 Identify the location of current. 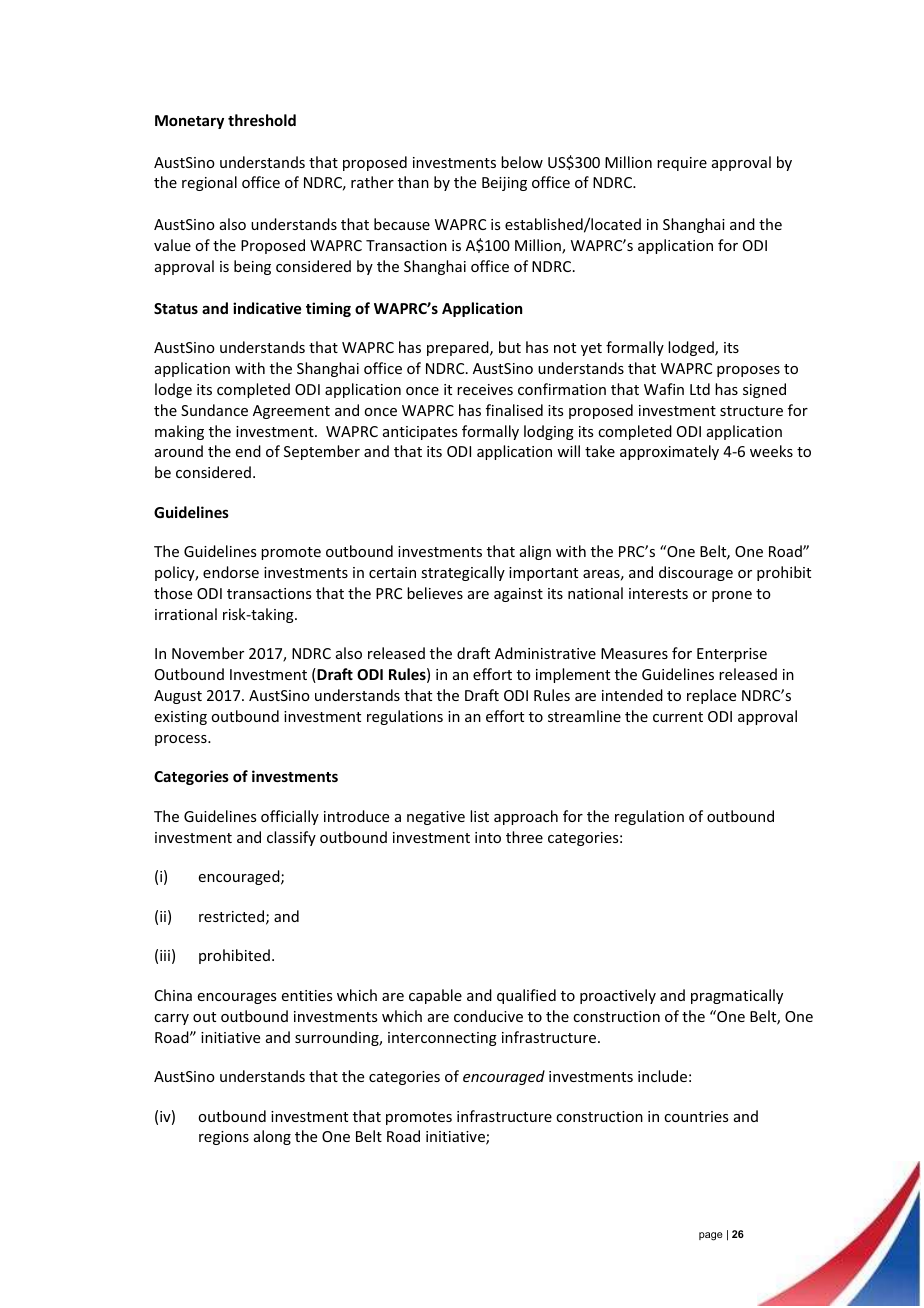
(678, 717).
